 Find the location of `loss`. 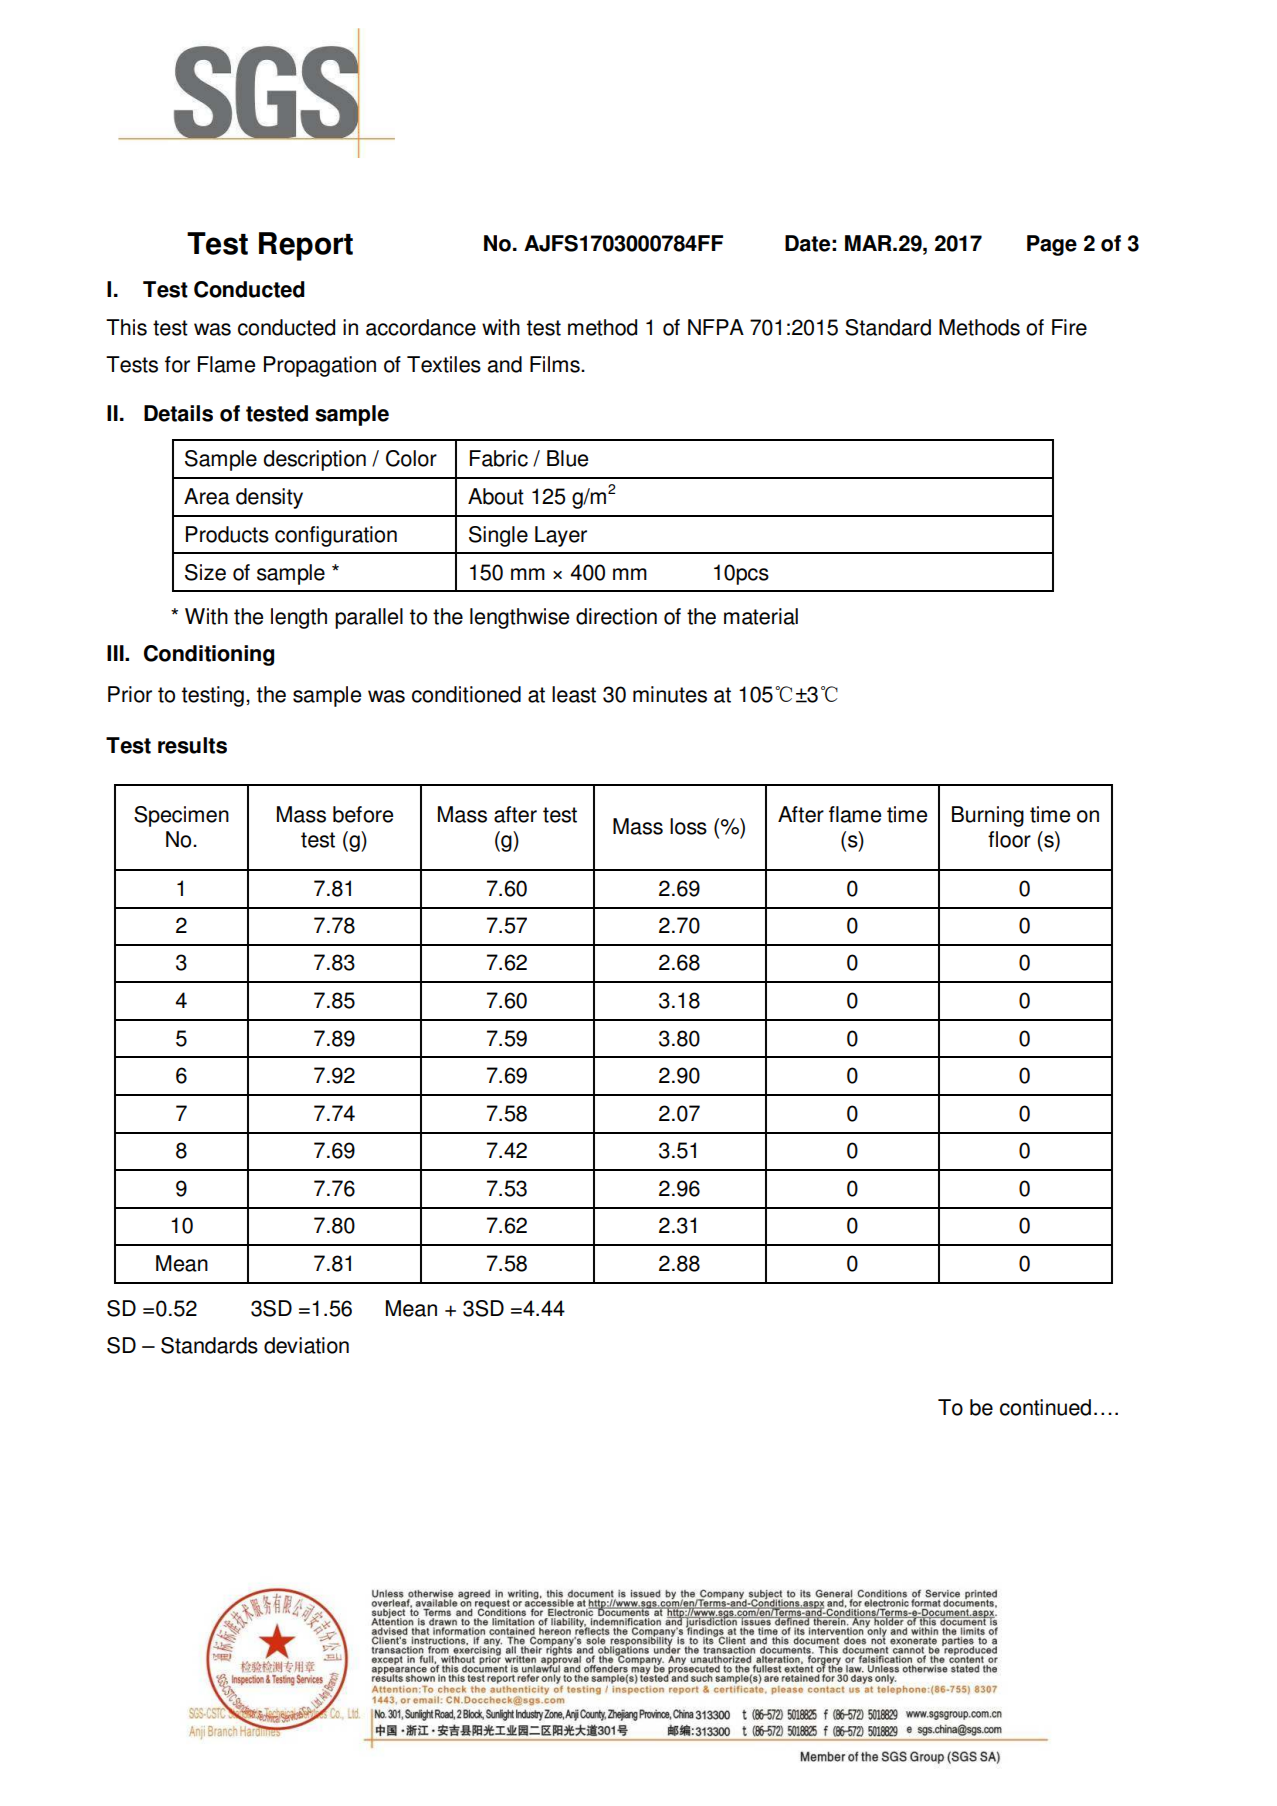

loss is located at coordinates (688, 826).
